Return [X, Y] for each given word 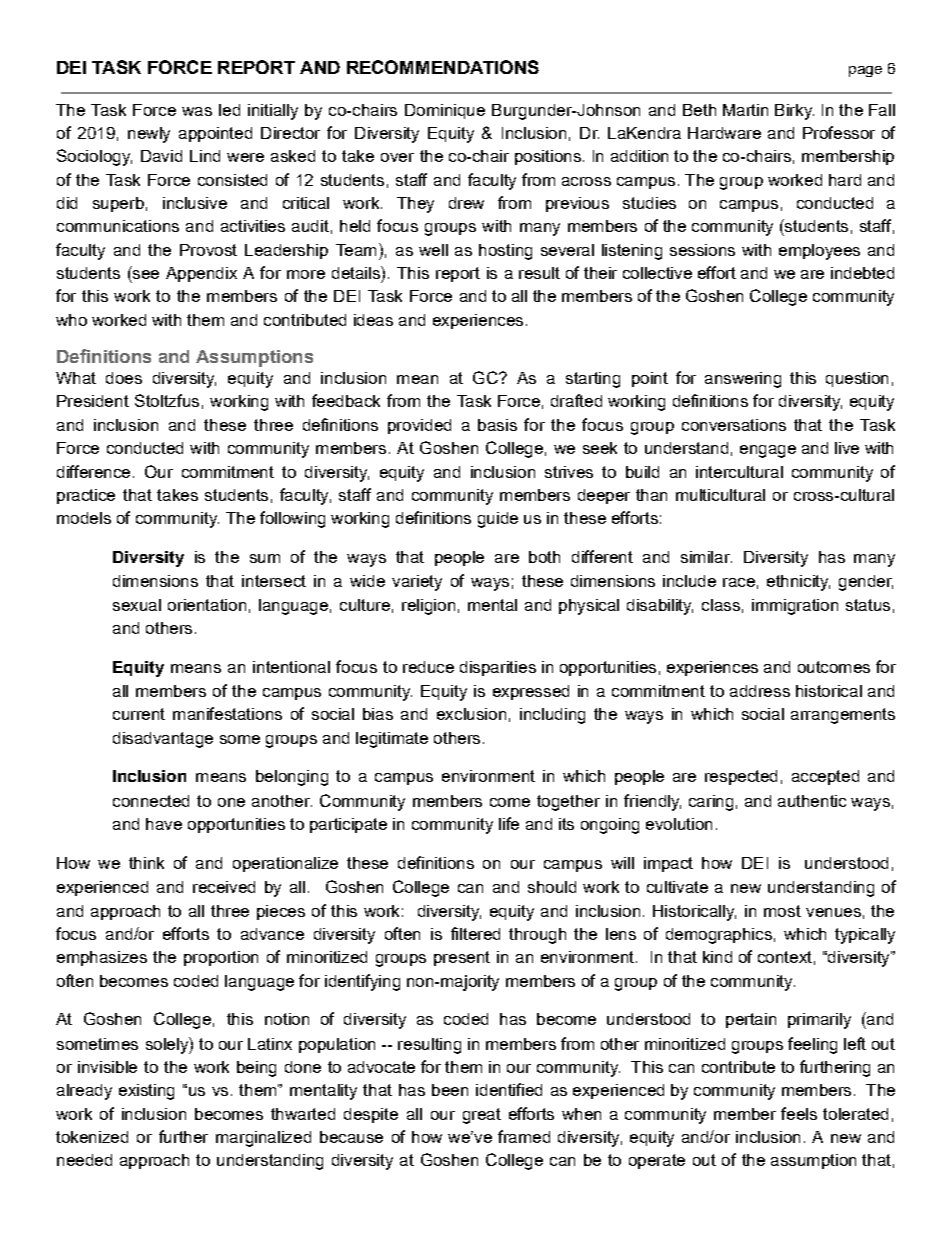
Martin [745, 110]
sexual [137, 605]
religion [428, 607]
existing [146, 1092]
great [482, 1116]
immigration [795, 607]
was [197, 111]
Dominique [445, 111]
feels [799, 1113]
